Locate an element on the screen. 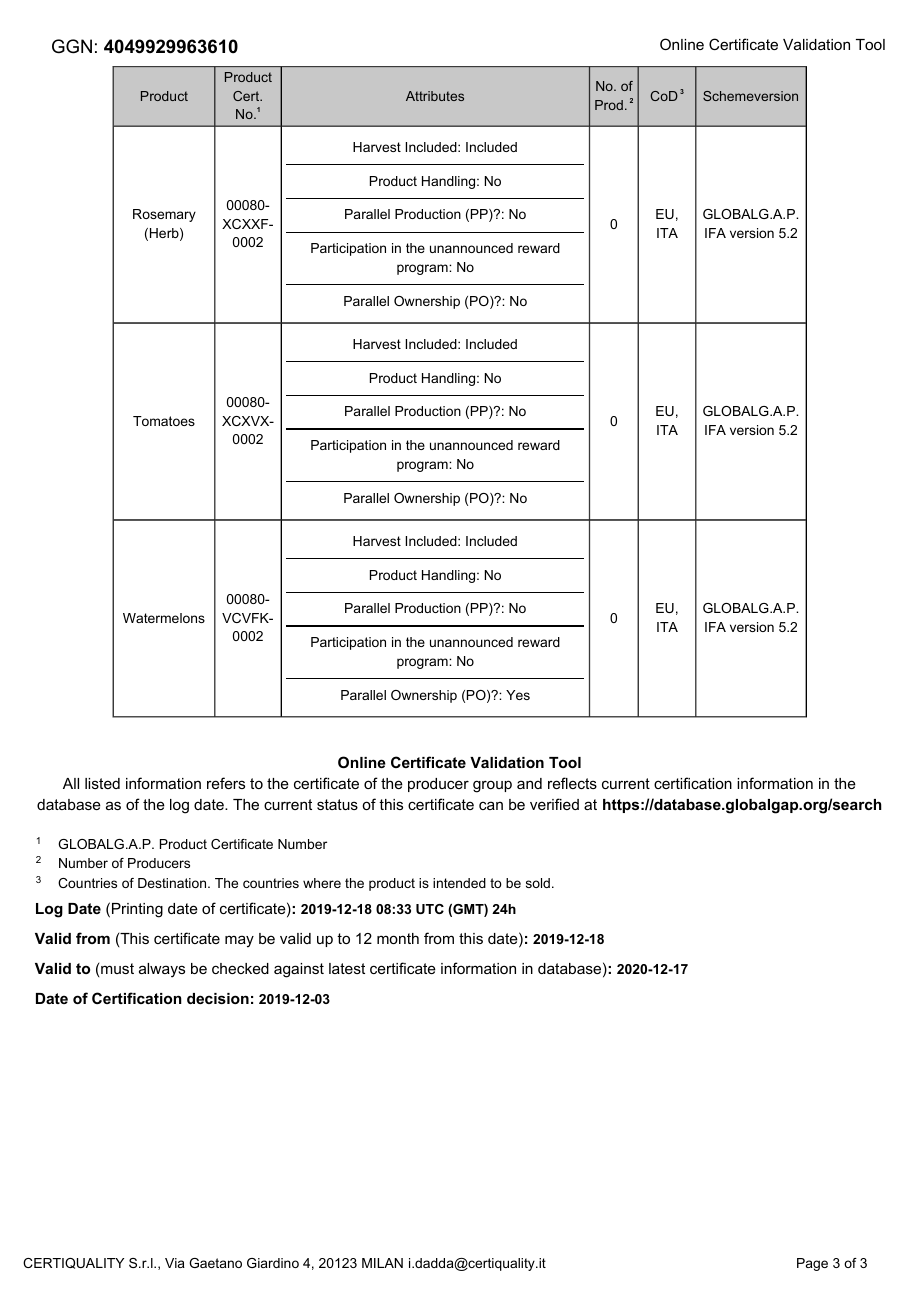 The image size is (924, 1308). MILAN is located at coordinates (382, 1263).
